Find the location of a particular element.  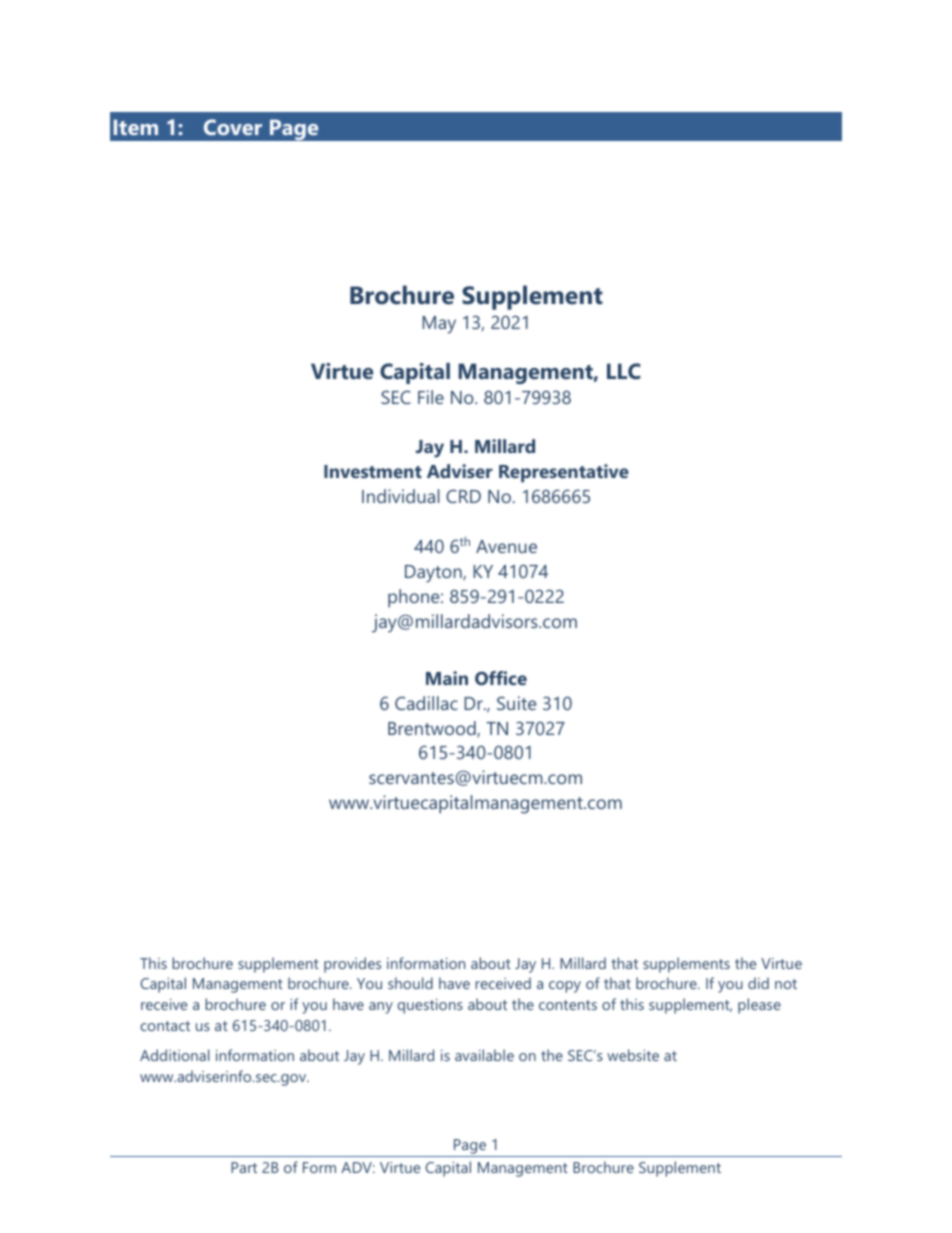

May is located at coordinates (439, 325).
